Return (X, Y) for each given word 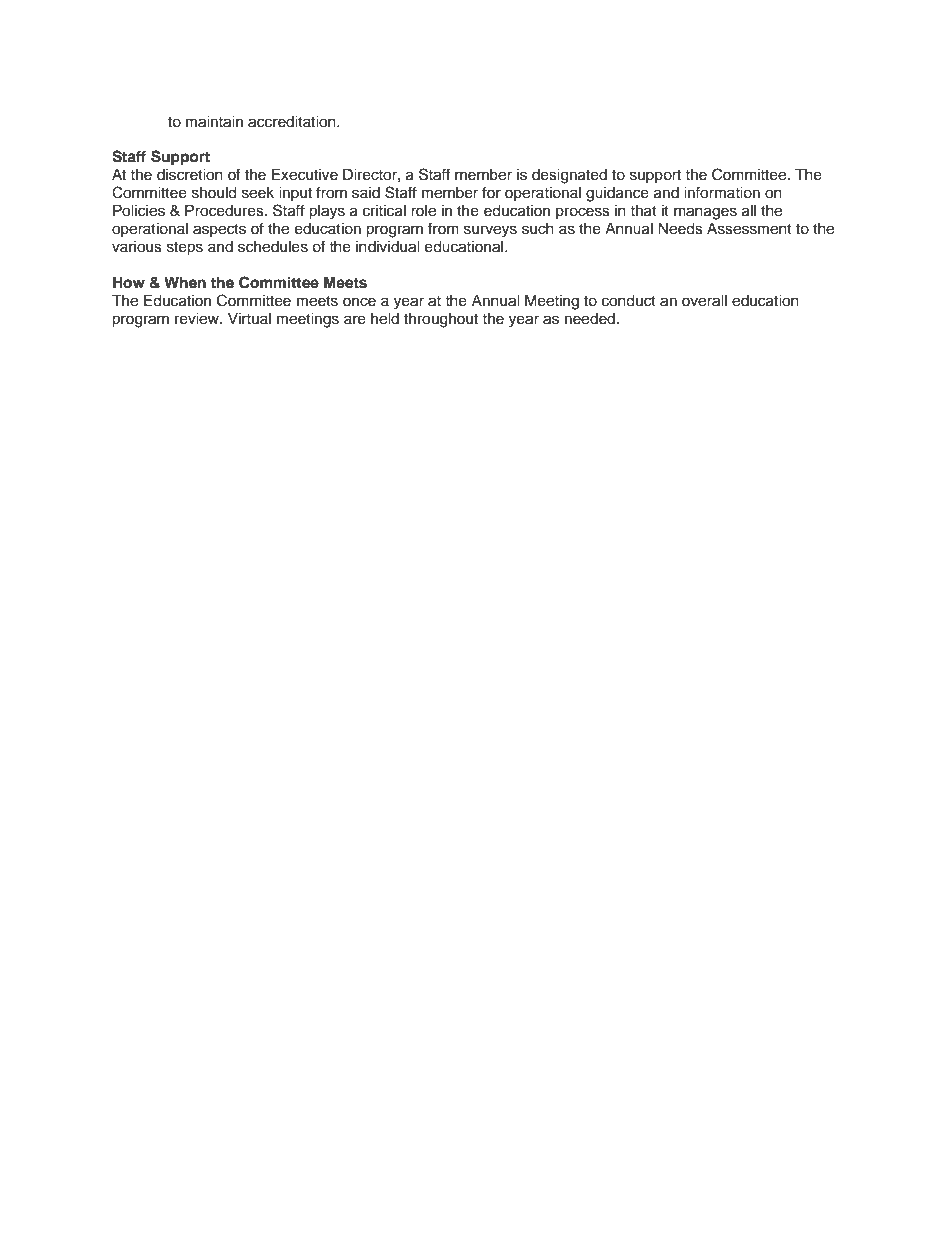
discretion (190, 175)
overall (704, 301)
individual (388, 247)
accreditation (293, 122)
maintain (214, 122)
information (722, 192)
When (185, 282)
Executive (305, 175)
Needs (680, 229)
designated (569, 176)
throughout (441, 320)
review (198, 319)
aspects (219, 230)
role (423, 211)
